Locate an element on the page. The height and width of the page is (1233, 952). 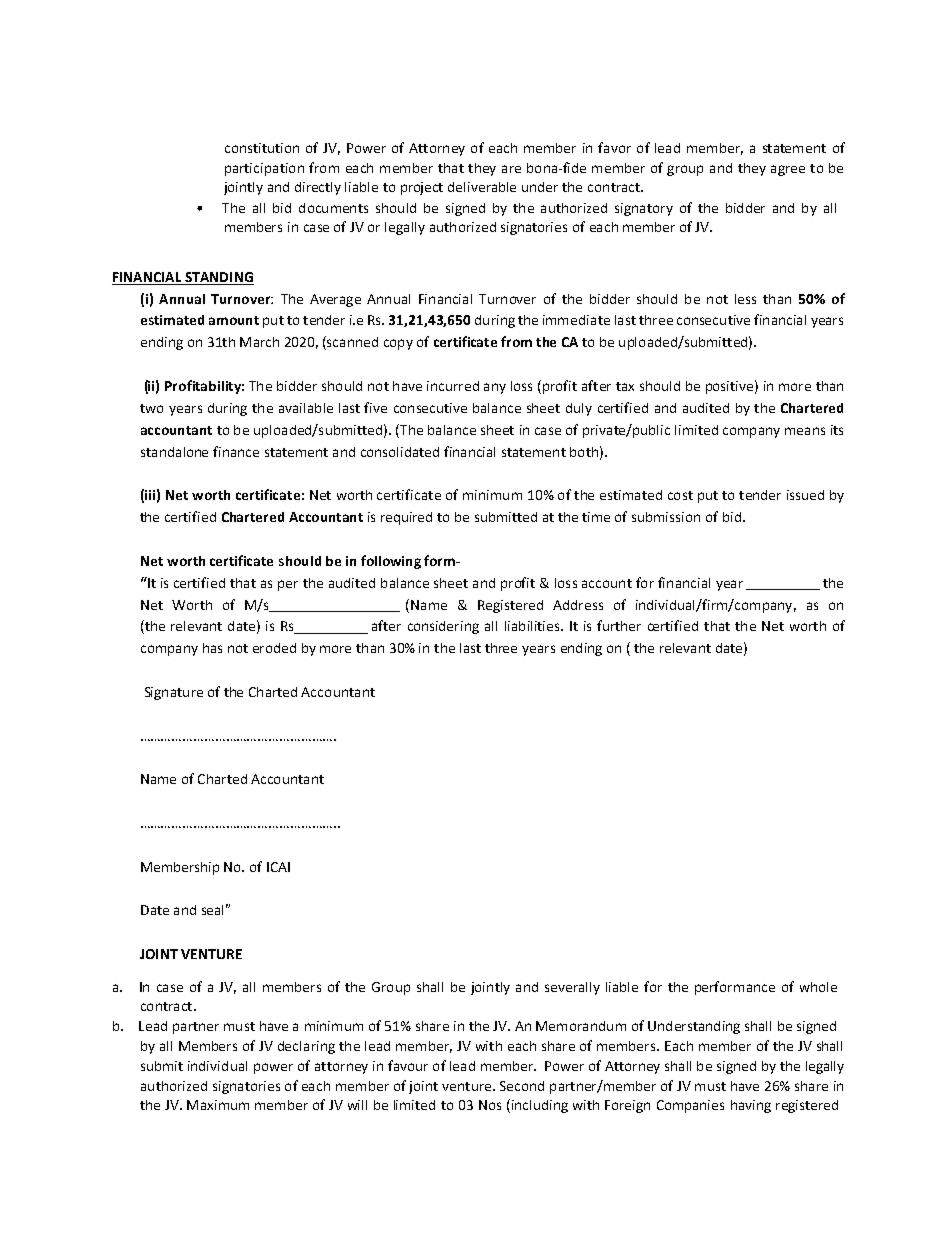
agree is located at coordinates (788, 170).
